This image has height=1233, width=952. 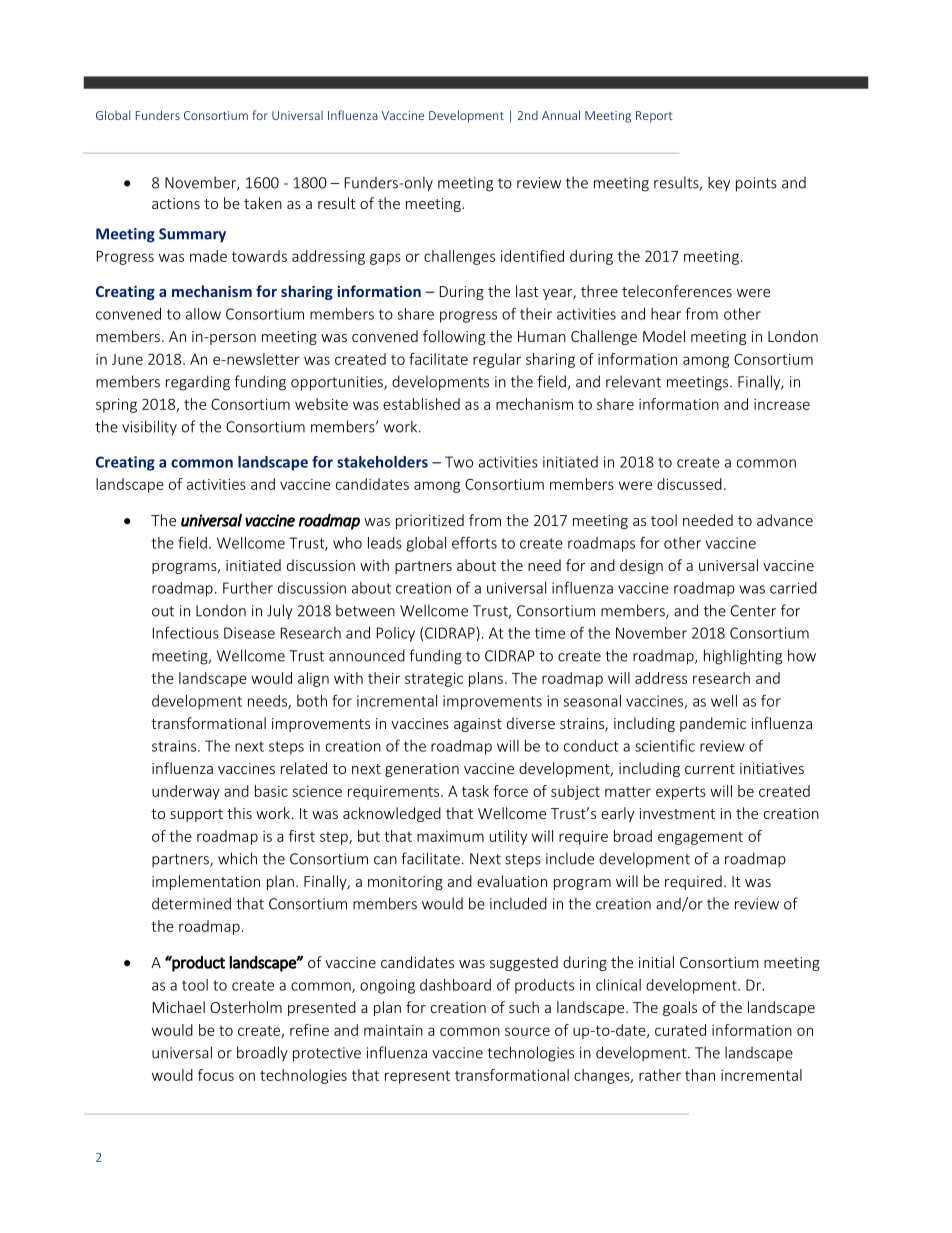 What do you see at coordinates (561, 115) in the image?
I see `Annual` at bounding box center [561, 115].
